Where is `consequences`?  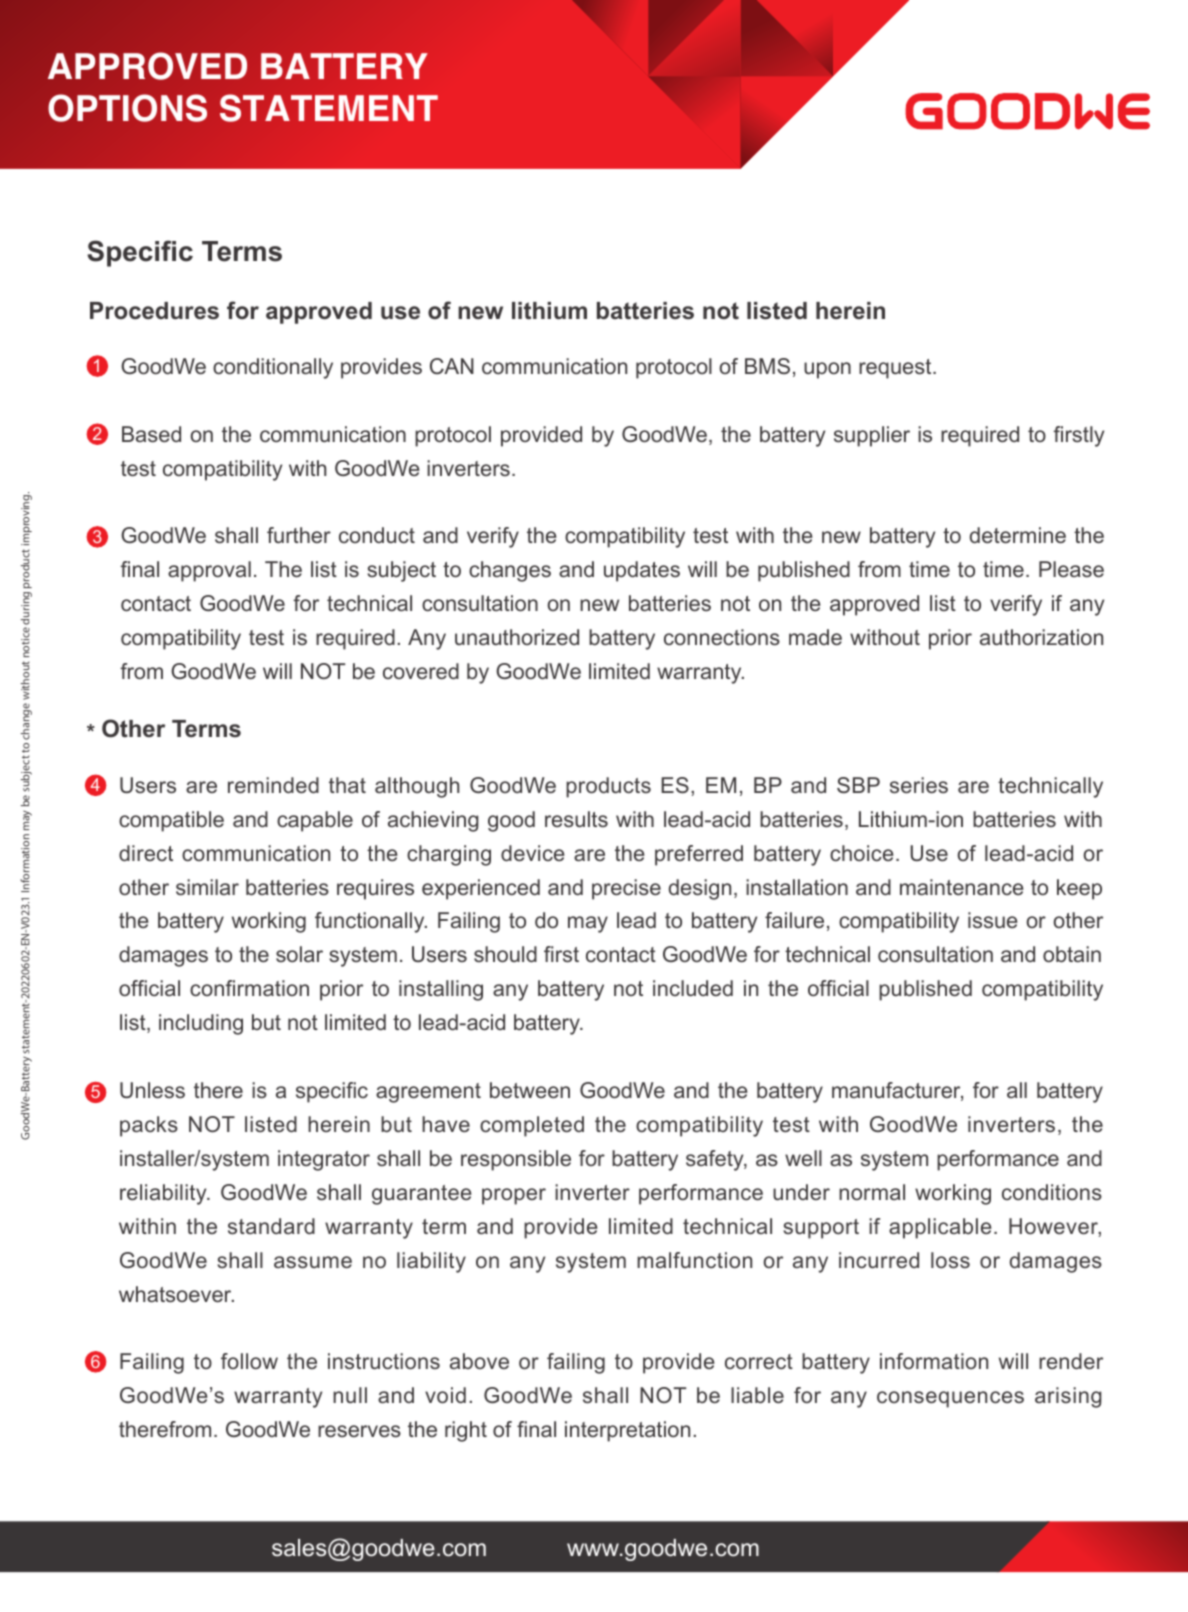
consequences is located at coordinates (950, 1399).
